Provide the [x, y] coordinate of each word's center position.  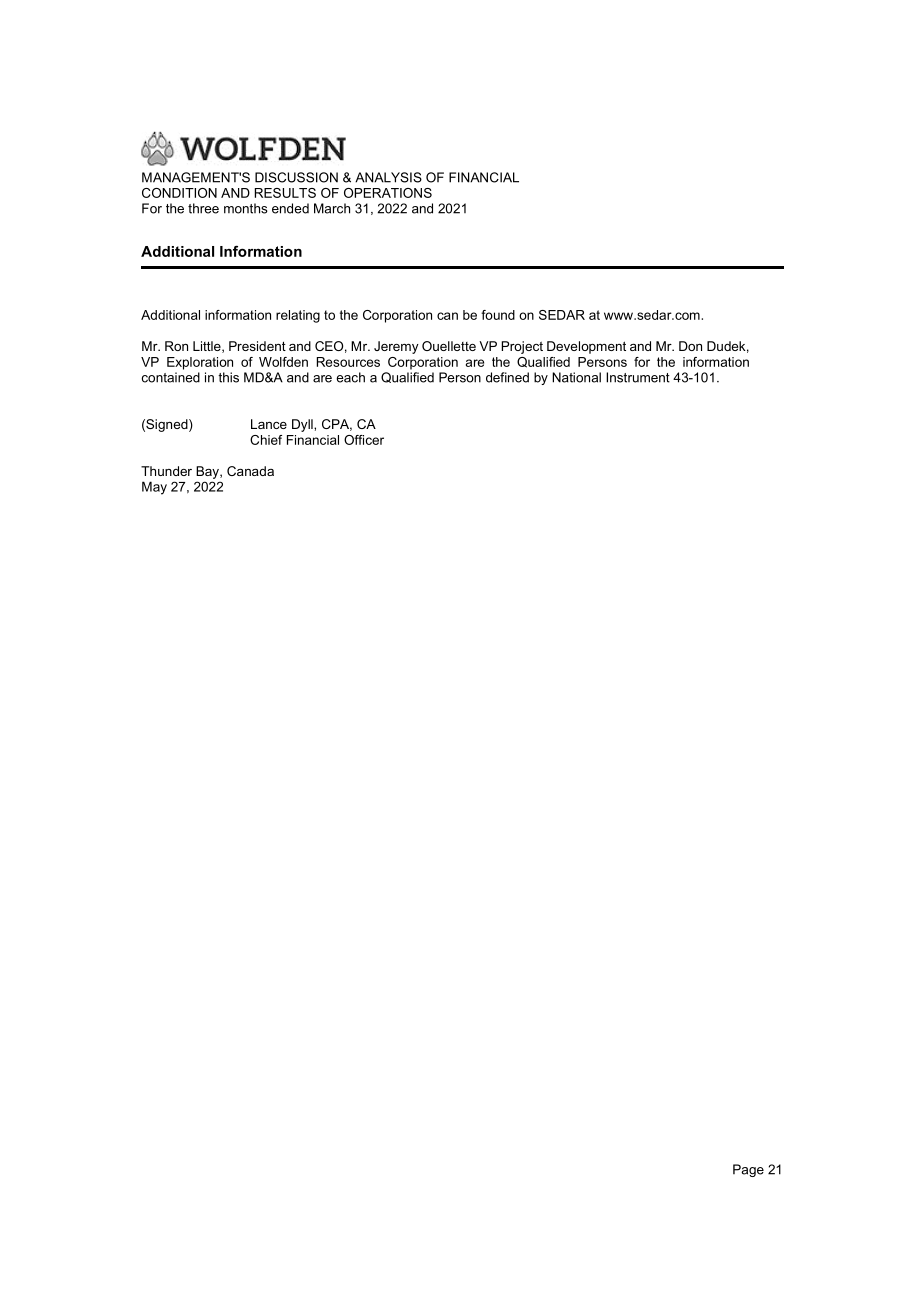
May [154, 488]
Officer [364, 440]
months [246, 208]
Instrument [638, 377]
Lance [269, 424]
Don [690, 346]
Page [748, 1170]
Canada [250, 471]
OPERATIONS [388, 193]
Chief [266, 440]
